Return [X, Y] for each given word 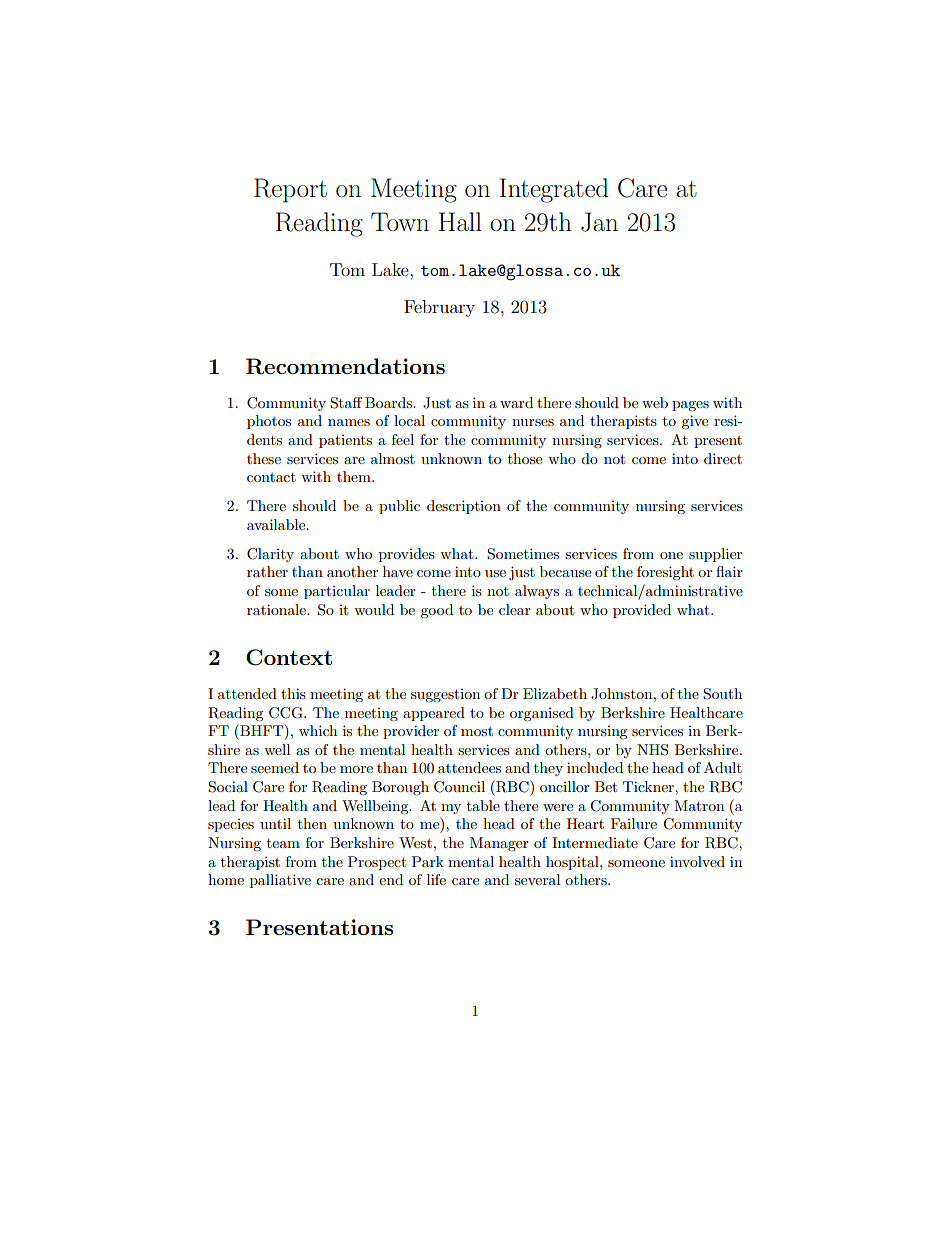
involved [697, 861]
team [283, 843]
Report [290, 190]
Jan [599, 222]
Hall [460, 222]
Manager [499, 844]
